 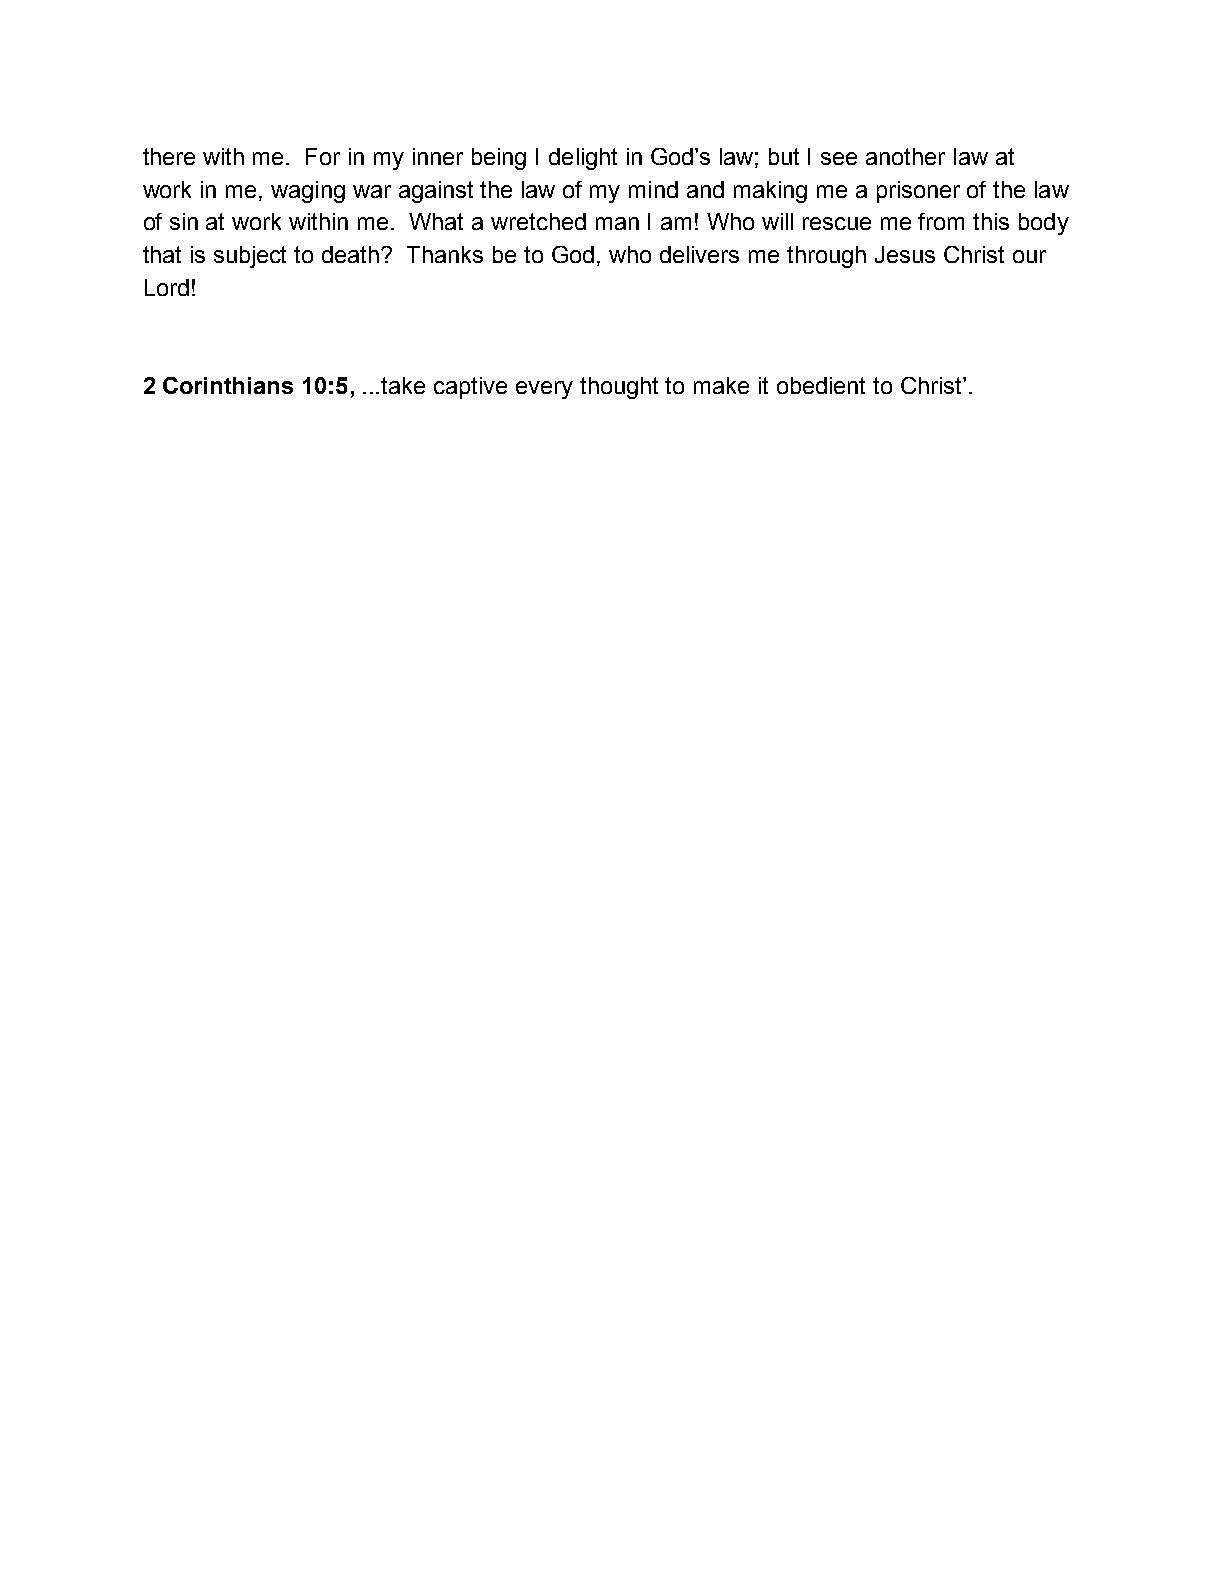 What do you see at coordinates (617, 223) in the screenshot?
I see `man` at bounding box center [617, 223].
